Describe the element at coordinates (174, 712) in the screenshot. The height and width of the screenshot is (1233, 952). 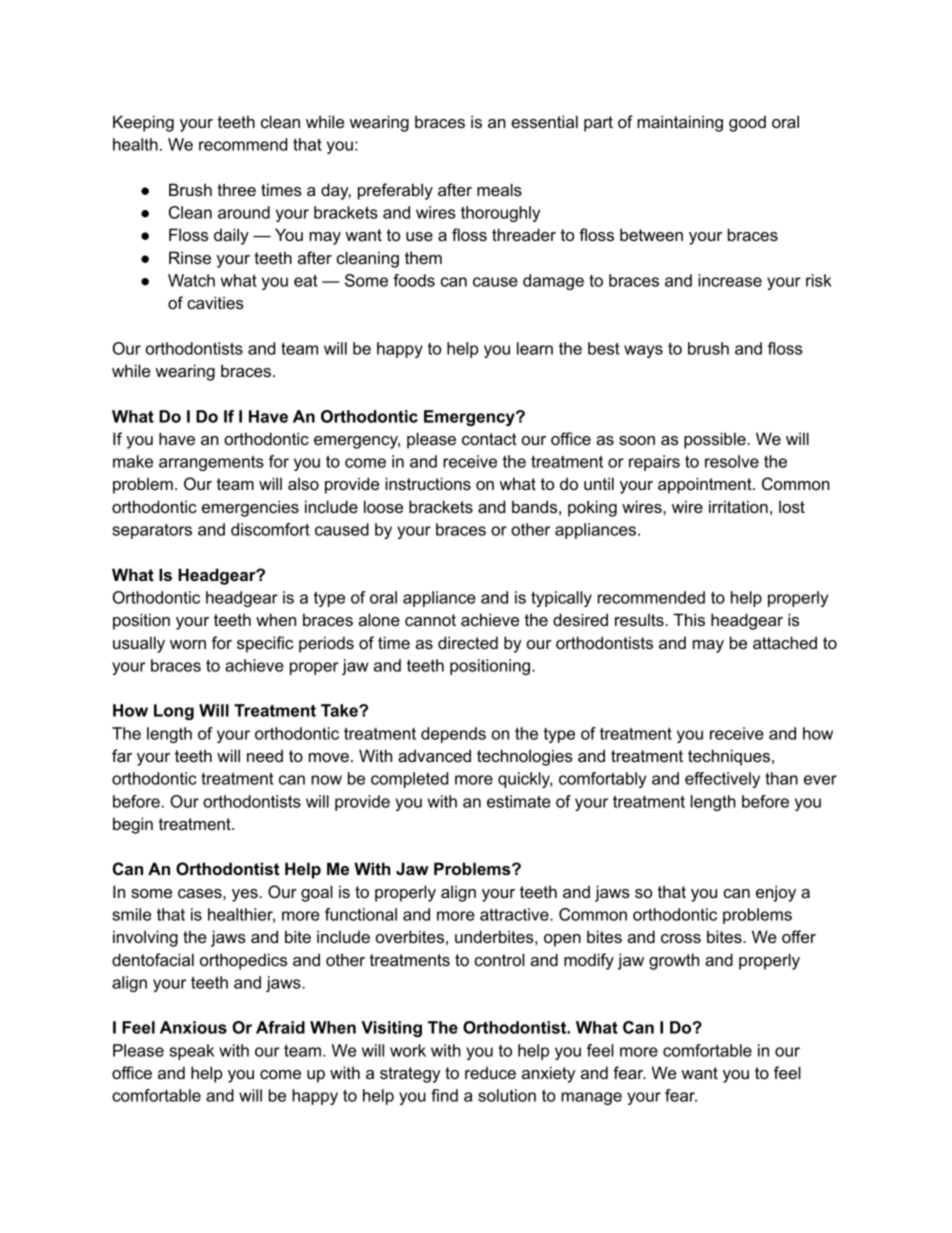
I see `Long` at that location.
